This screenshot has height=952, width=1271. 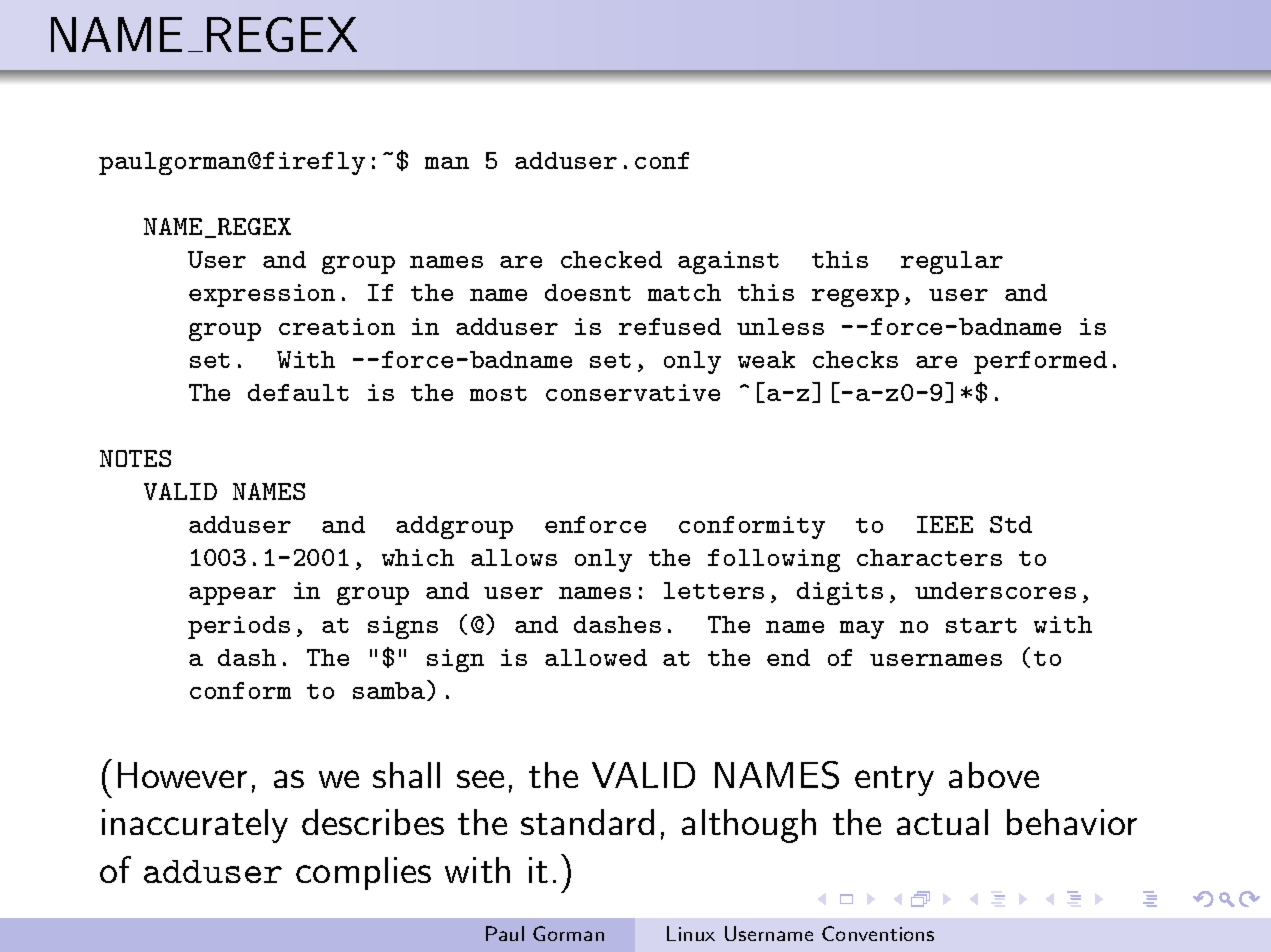 What do you see at coordinates (239, 627) in the screenshot?
I see `periods` at bounding box center [239, 627].
